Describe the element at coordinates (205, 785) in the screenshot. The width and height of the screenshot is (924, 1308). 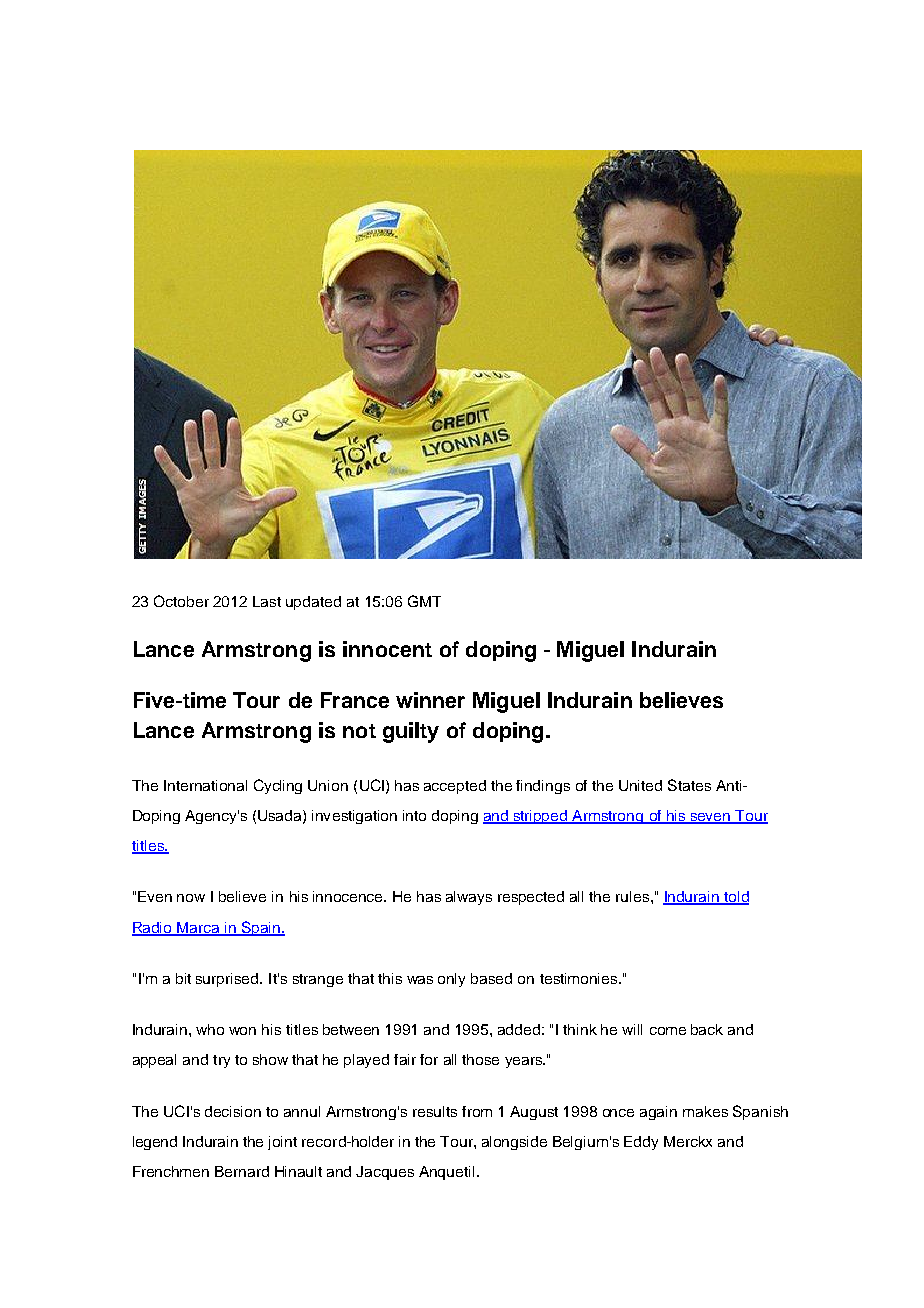
I see `International` at that location.
